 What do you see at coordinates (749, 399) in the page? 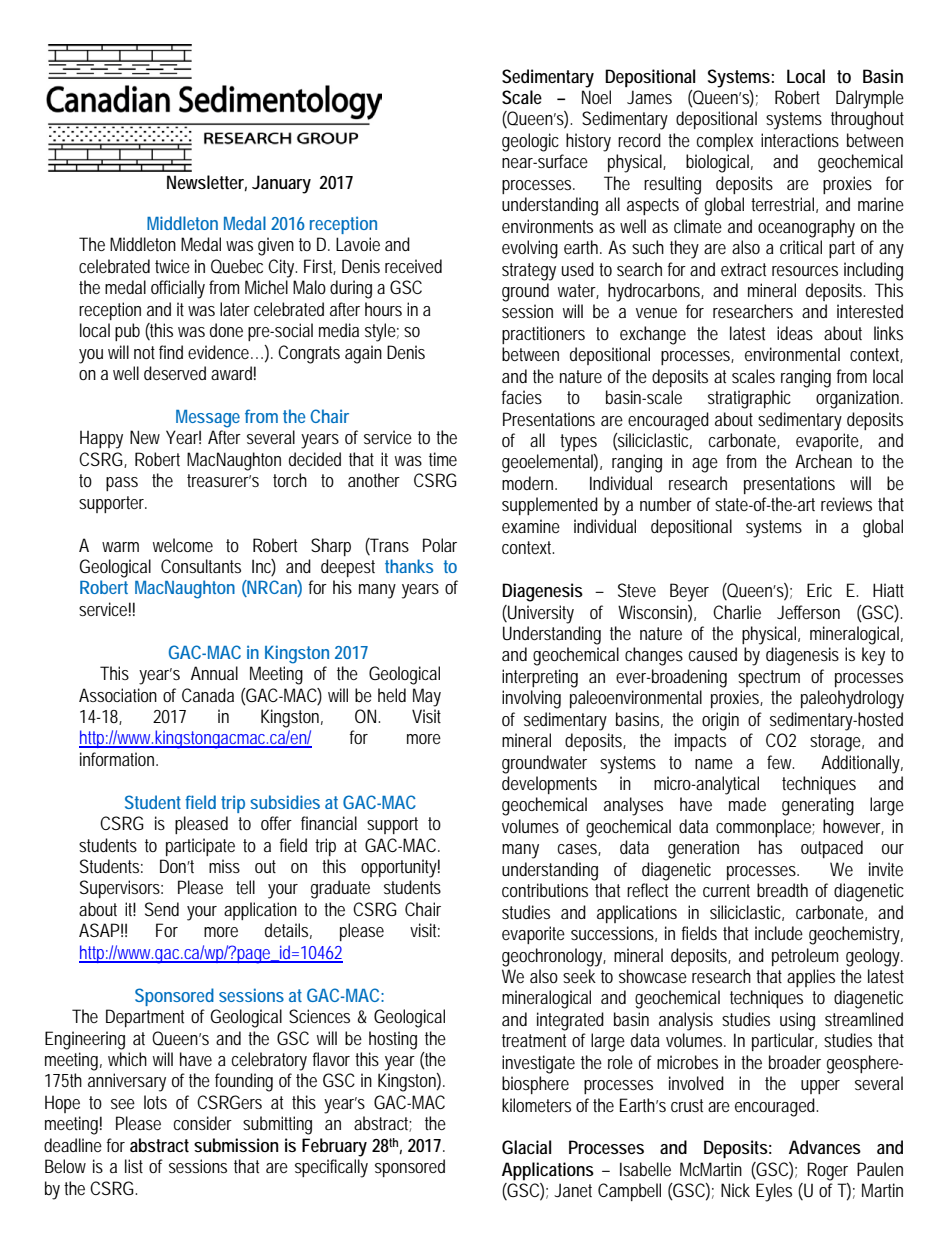
I see `stratigraphic` at bounding box center [749, 399].
